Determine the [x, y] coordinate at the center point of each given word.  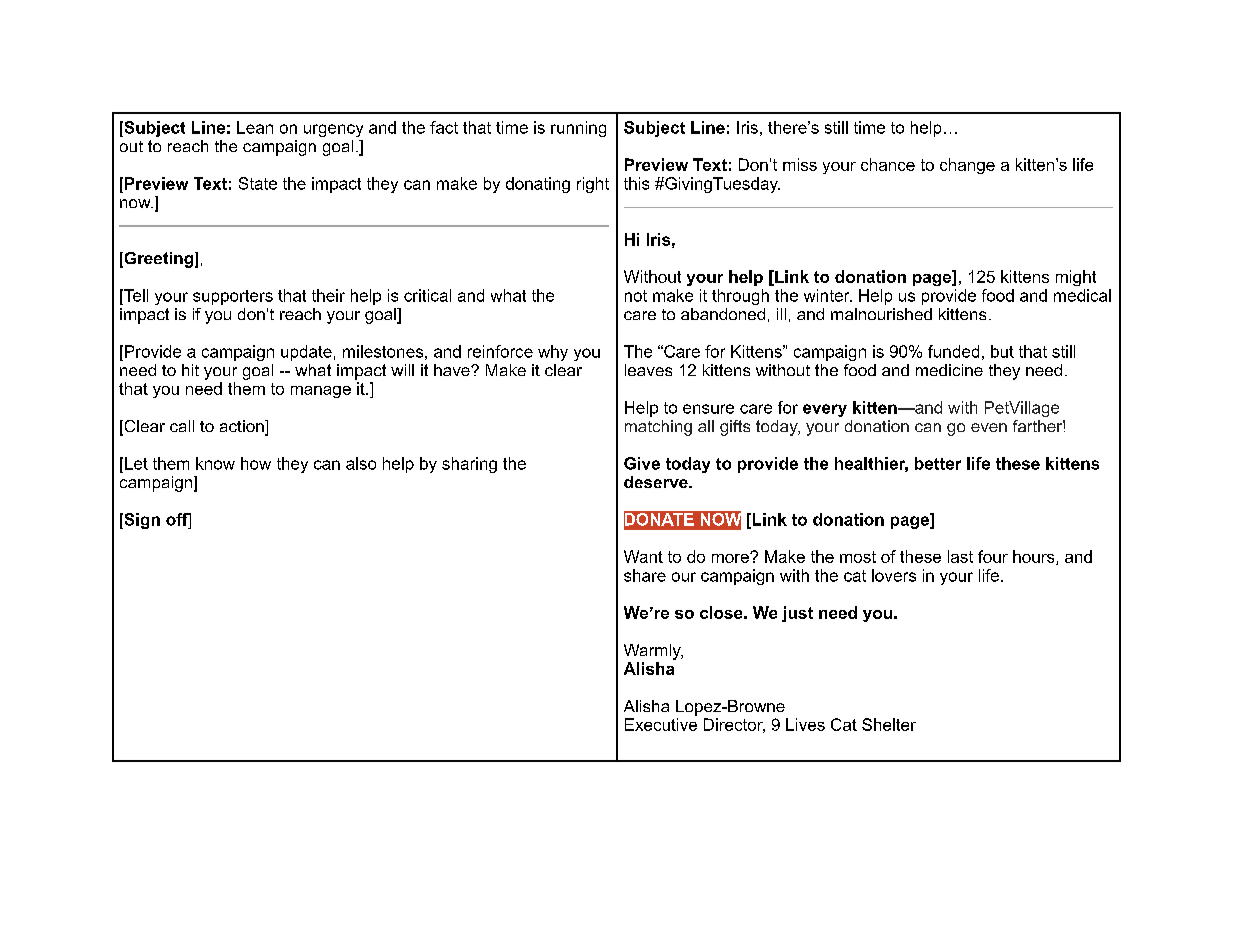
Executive [661, 724]
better [938, 463]
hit [190, 370]
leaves [648, 370]
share [645, 575]
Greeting [159, 260]
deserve [657, 482]
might [1076, 278]
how [256, 463]
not [636, 296]
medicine [949, 370]
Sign [141, 521]
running [578, 129]
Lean [255, 127]
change [967, 166]
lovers [894, 575]
